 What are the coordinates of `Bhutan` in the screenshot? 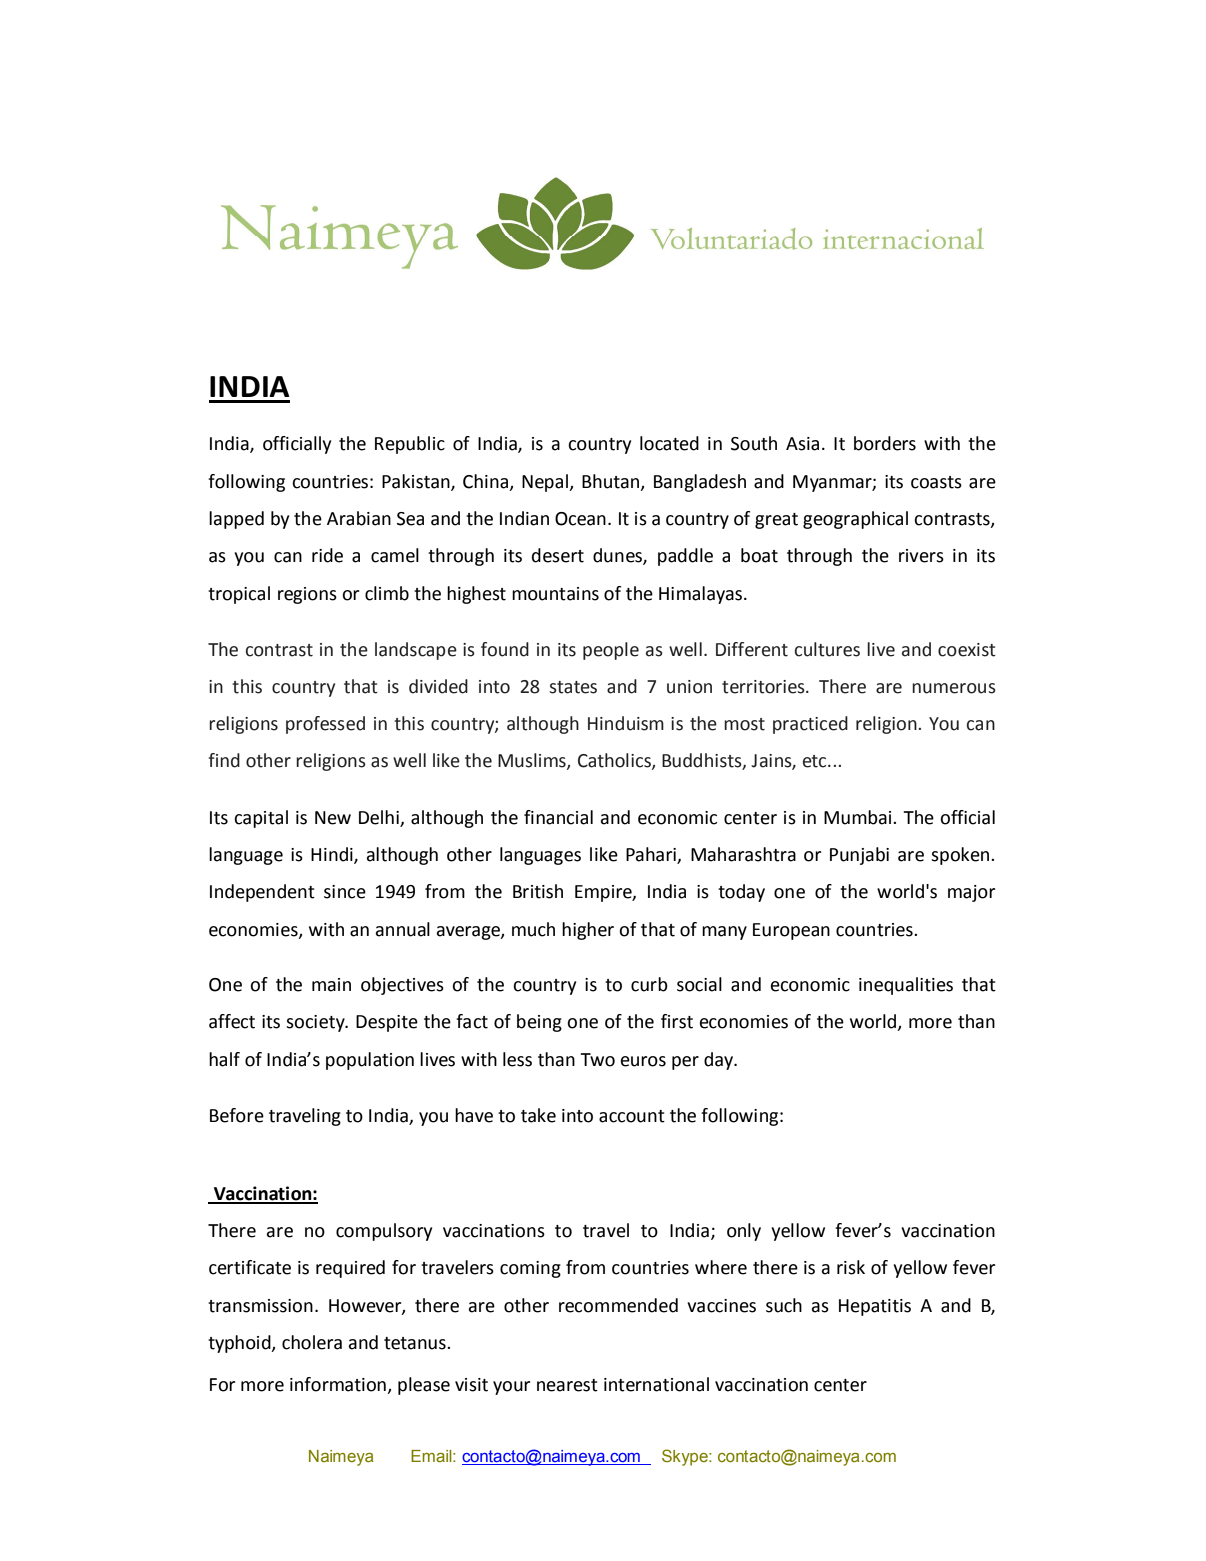 It's located at (612, 482).
